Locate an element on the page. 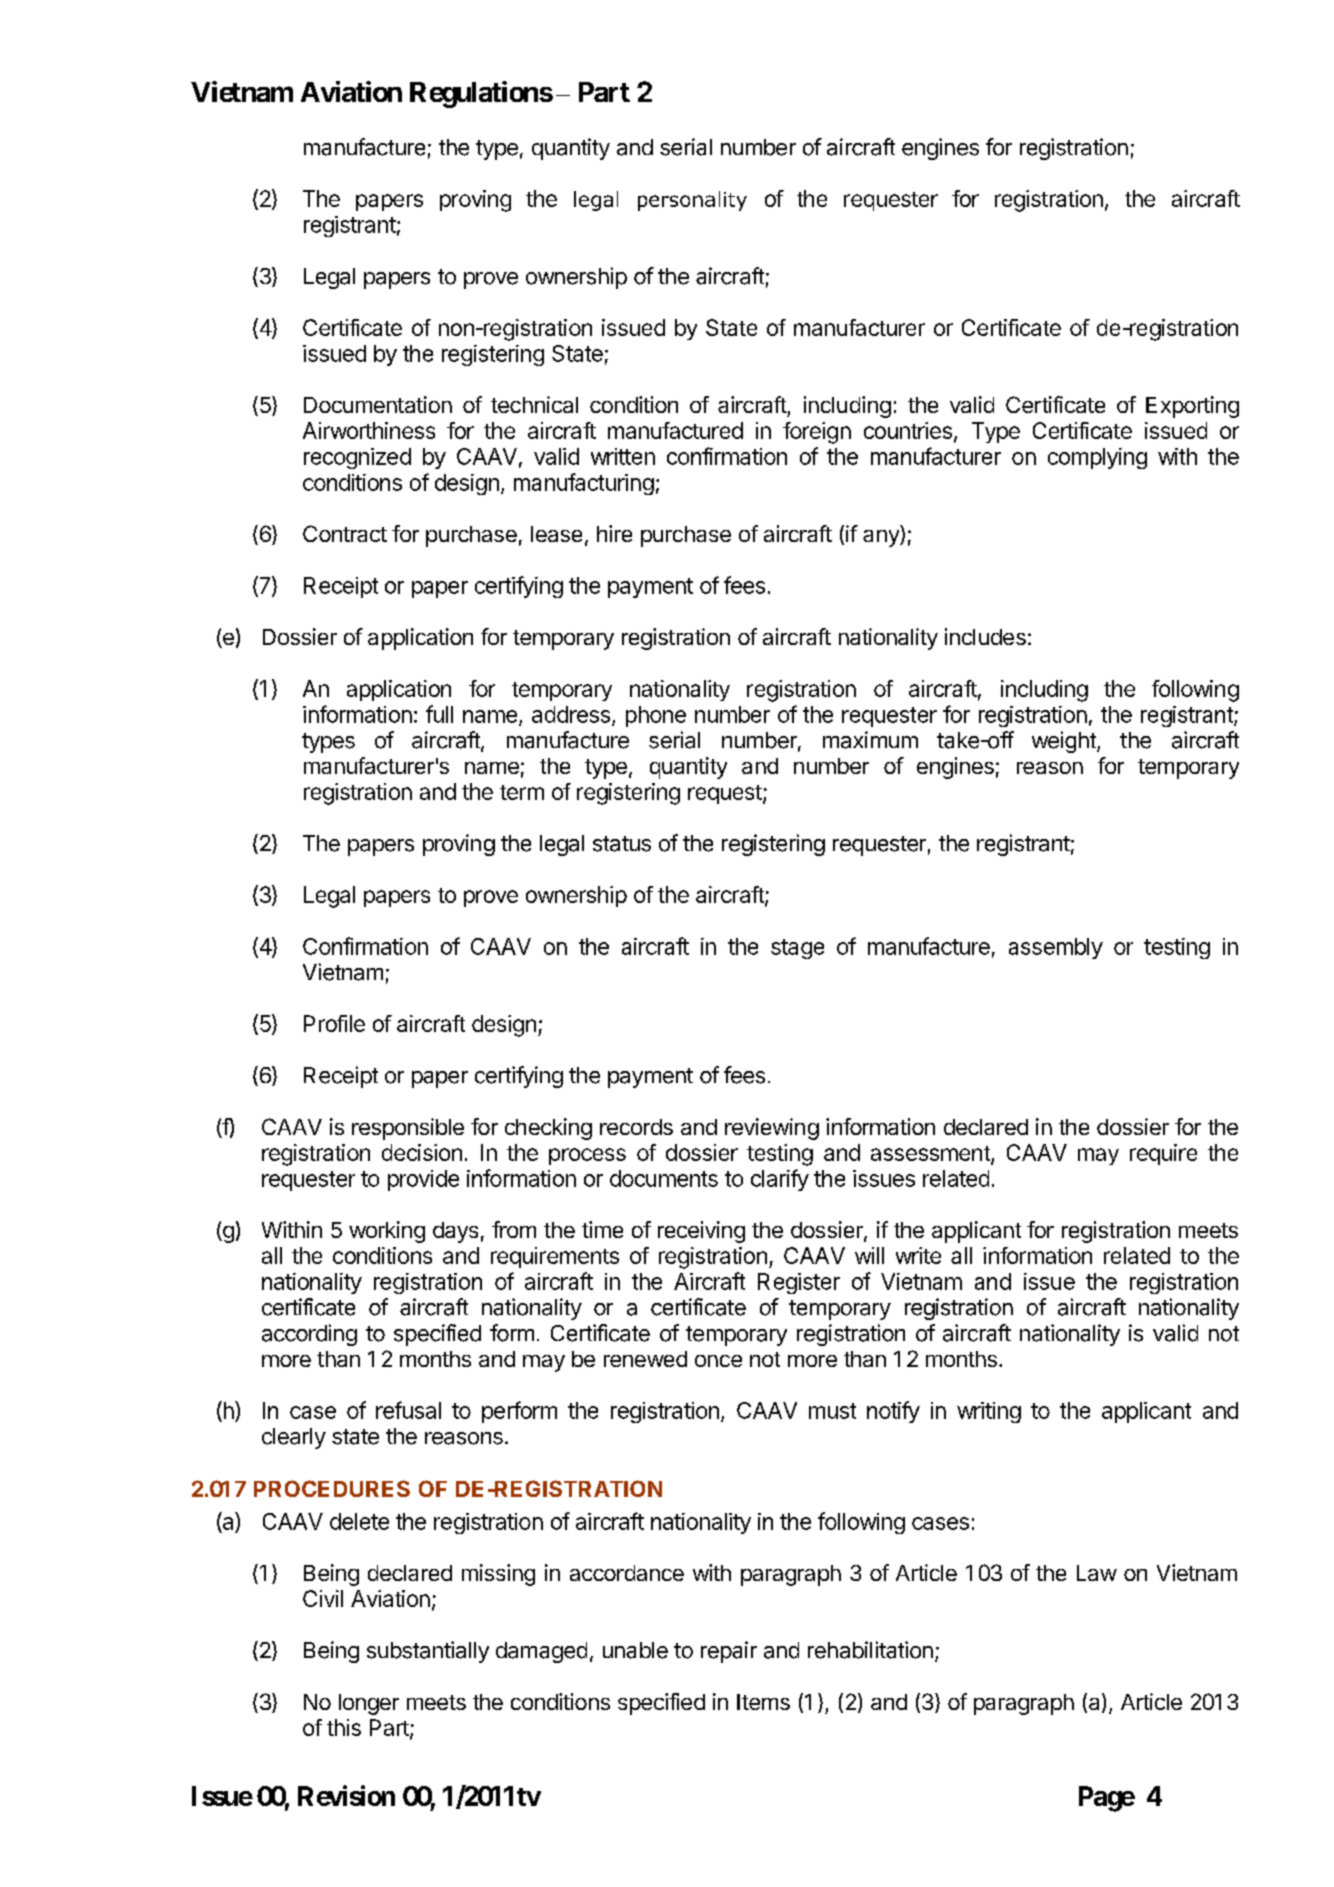  assembly is located at coordinates (1056, 948).
